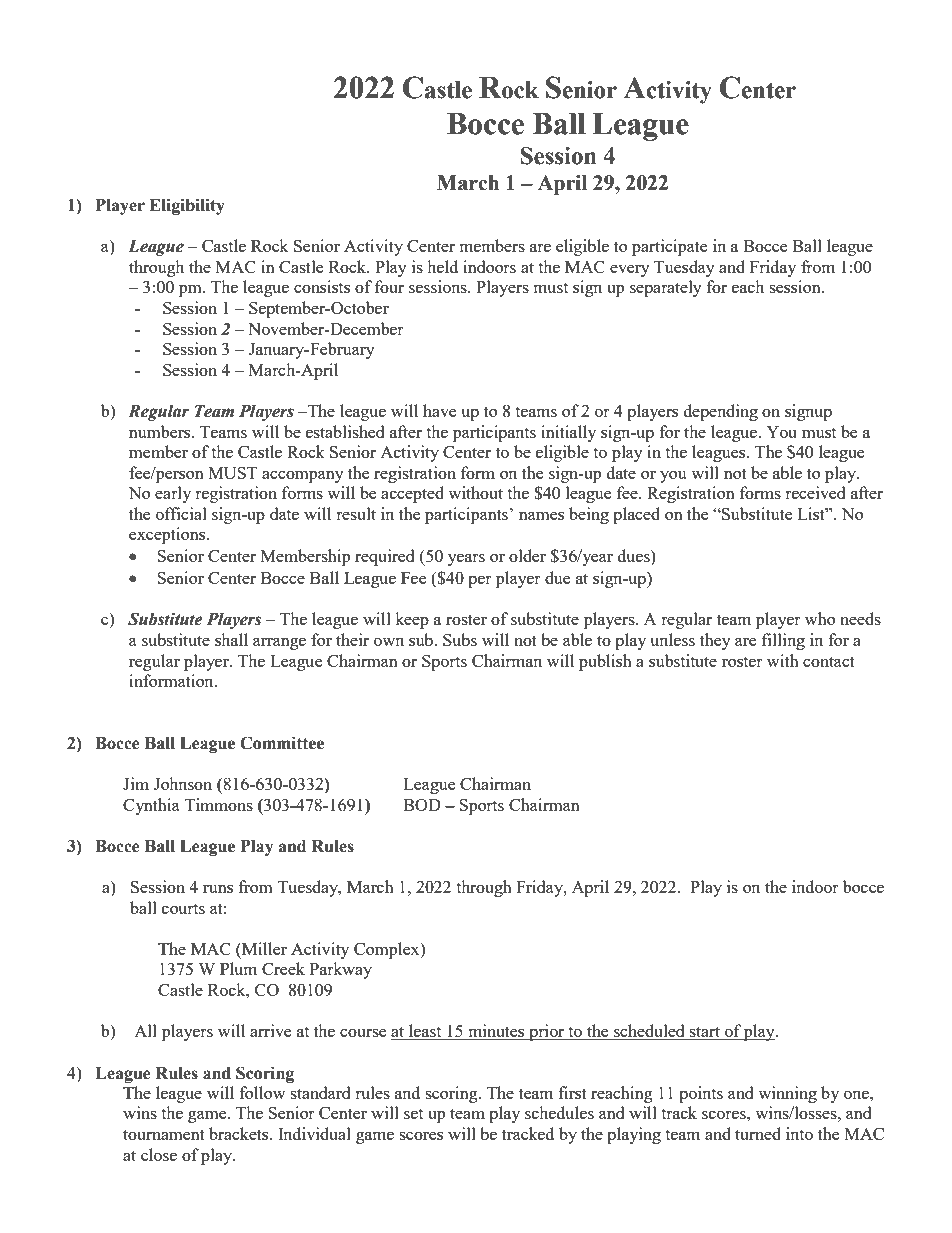 Image resolution: width=952 pixels, height=1233 pixels. What do you see at coordinates (605, 662) in the screenshot?
I see `publish` at bounding box center [605, 662].
